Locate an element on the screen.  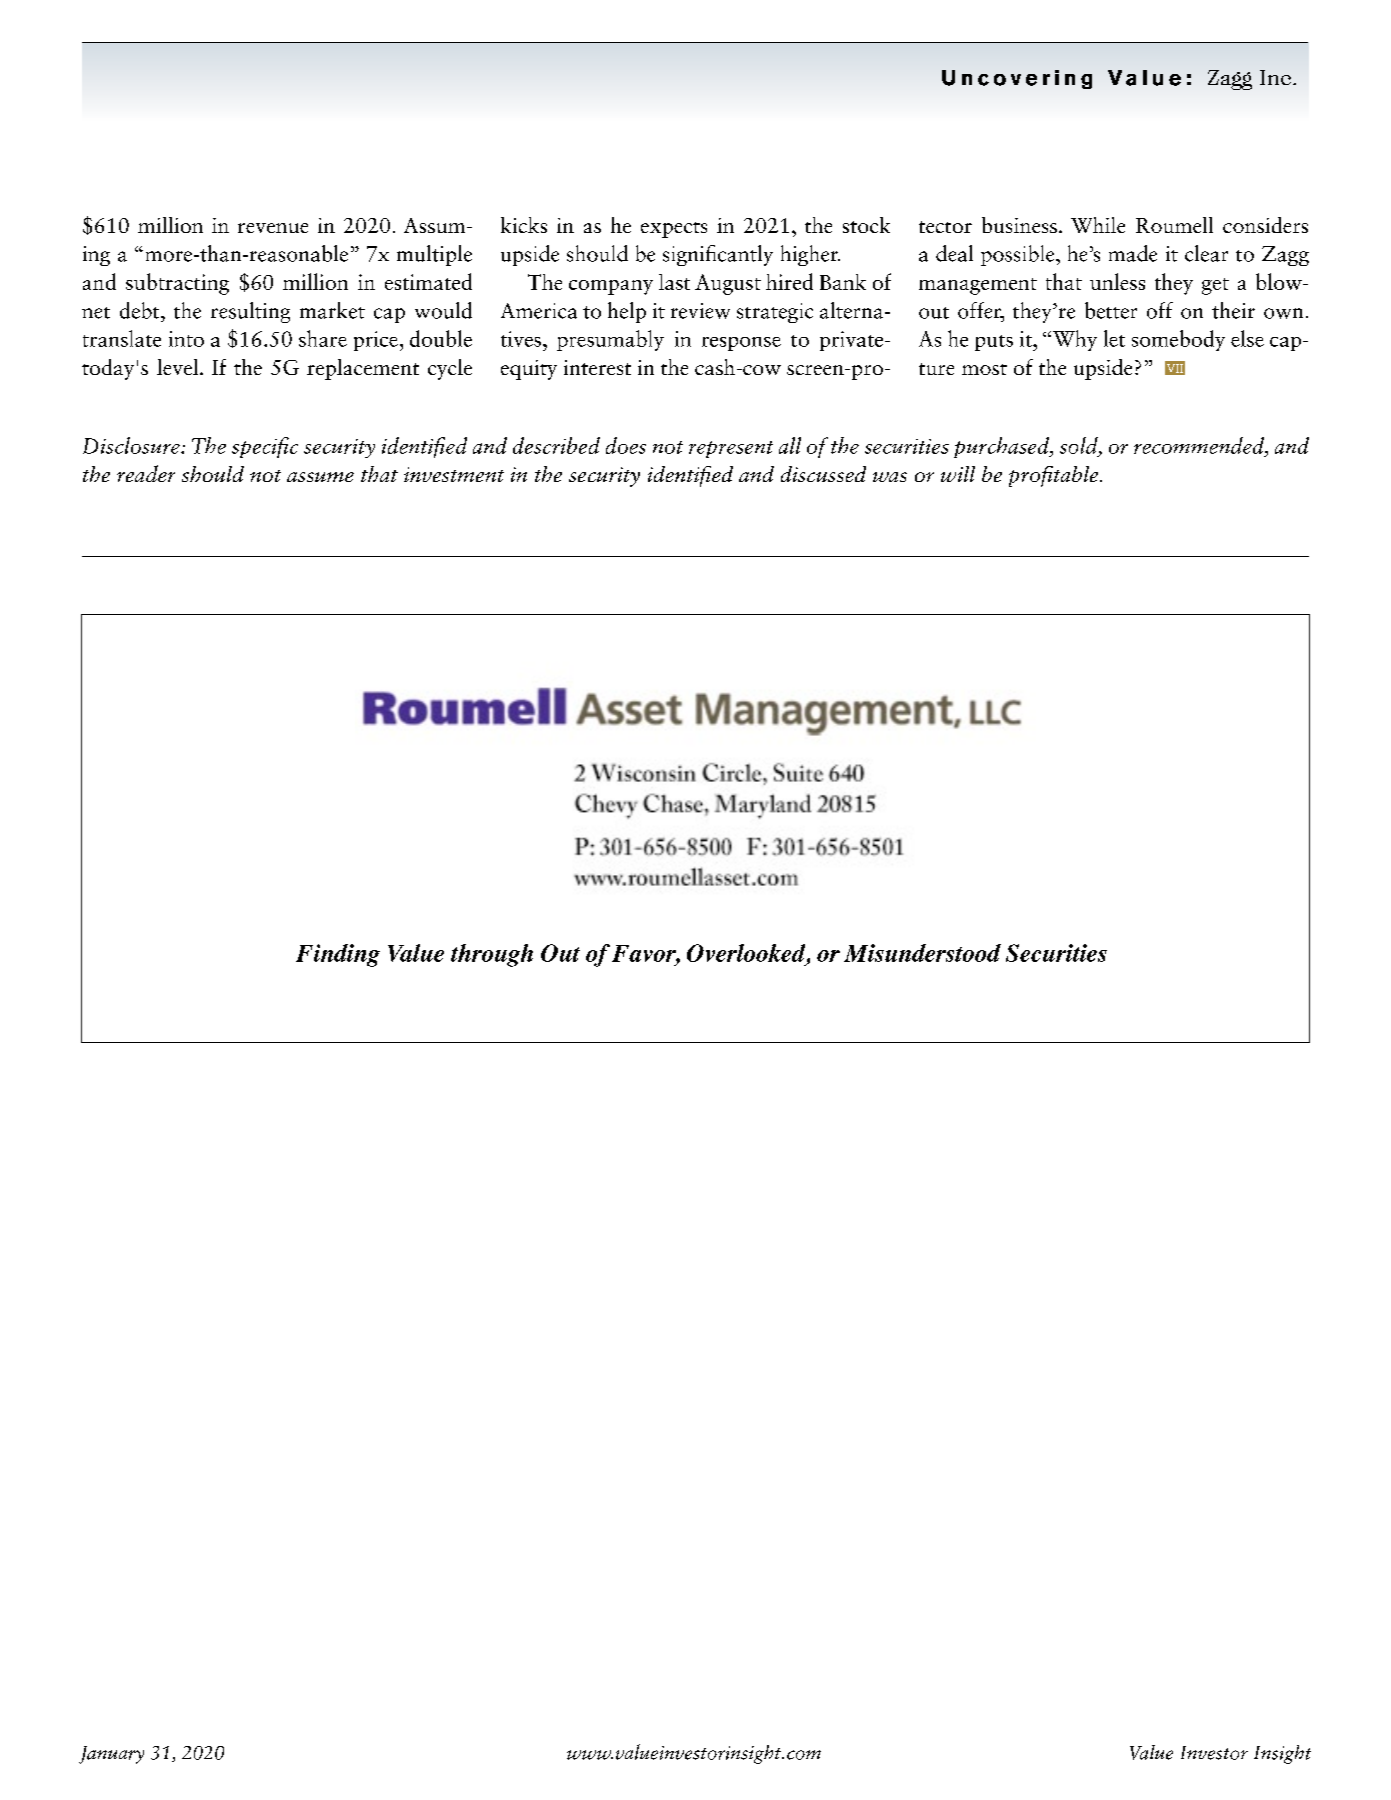
expects is located at coordinates (674, 230).
